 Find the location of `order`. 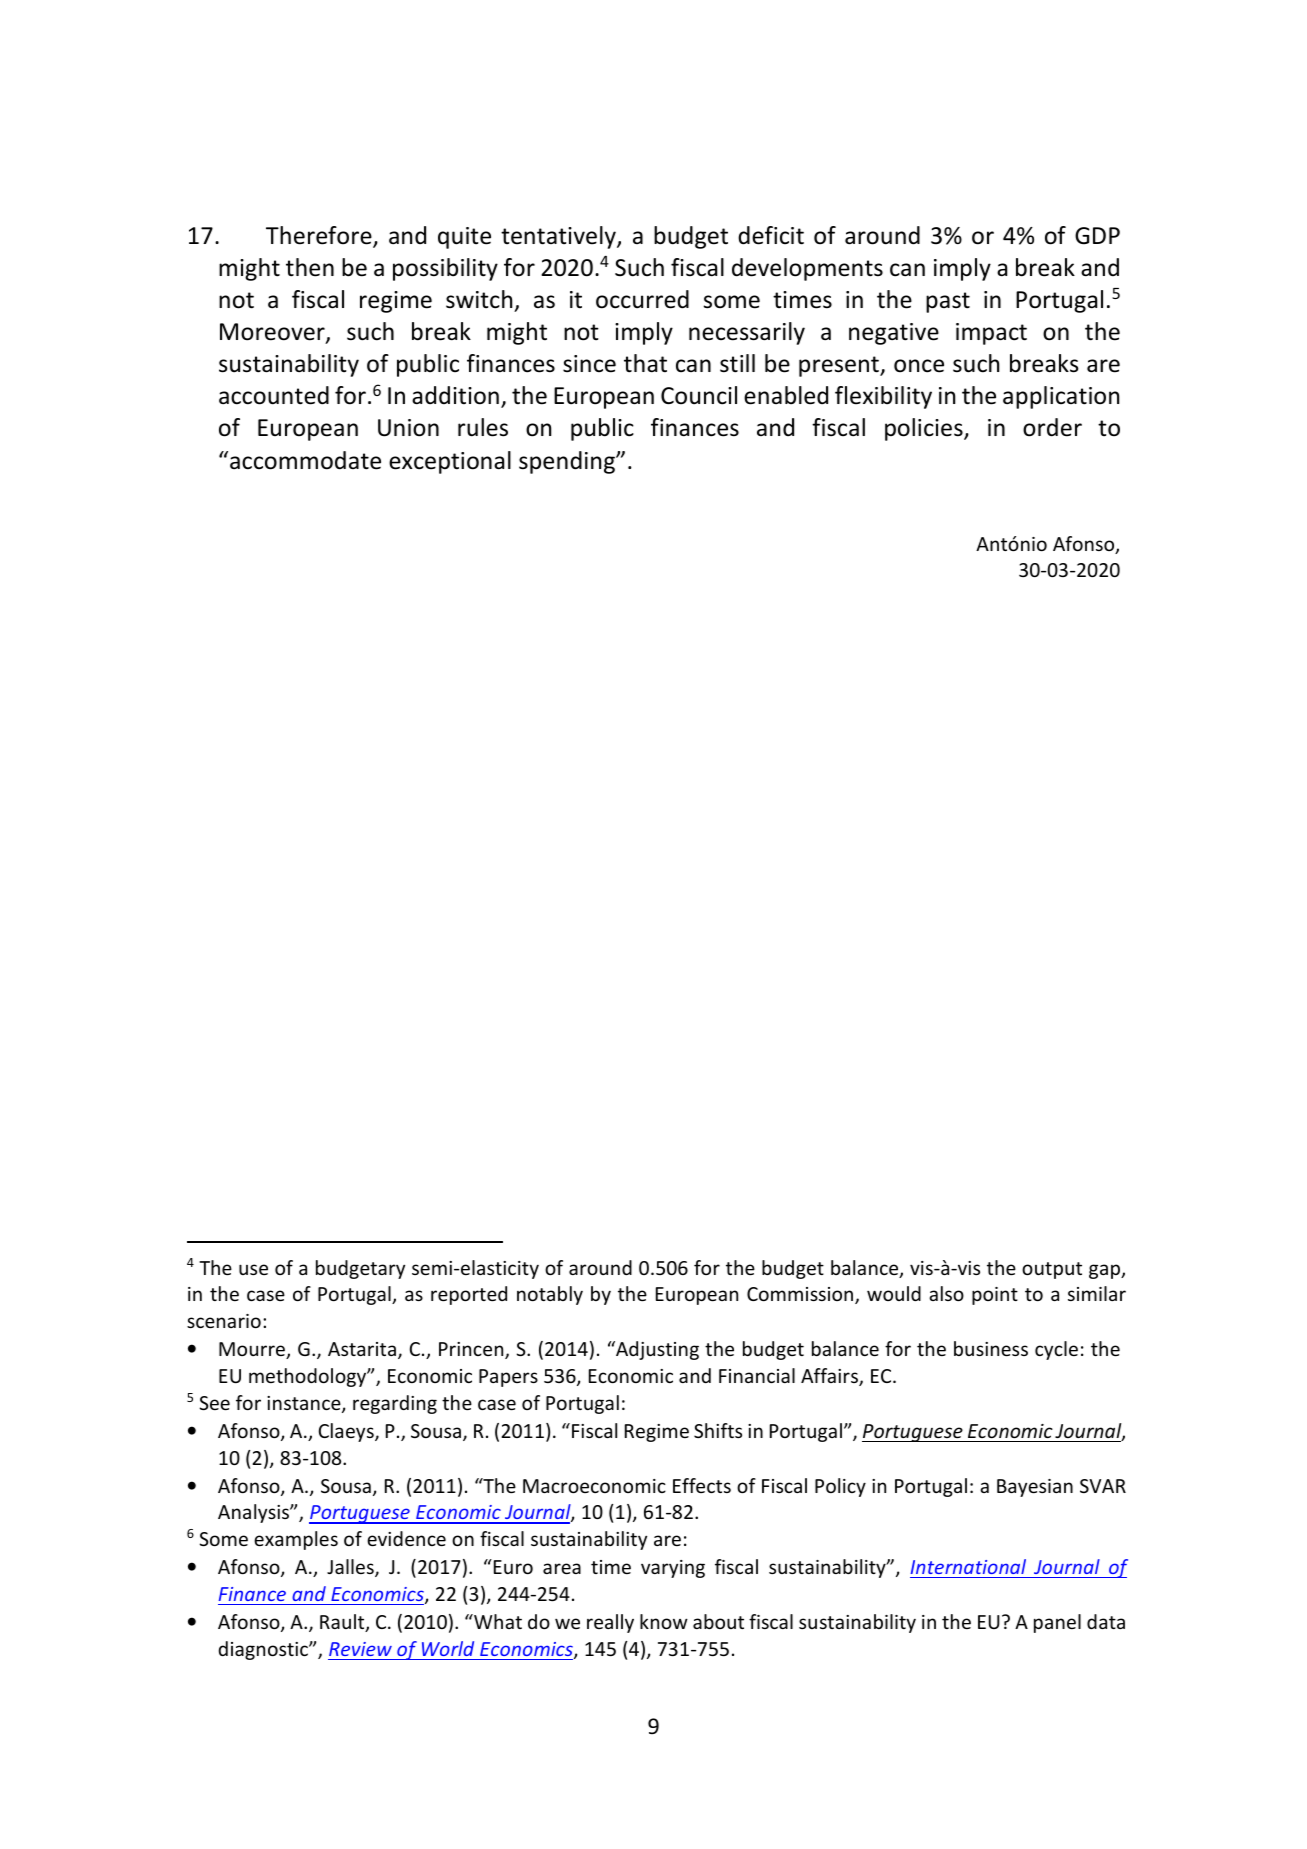

order is located at coordinates (1052, 427).
